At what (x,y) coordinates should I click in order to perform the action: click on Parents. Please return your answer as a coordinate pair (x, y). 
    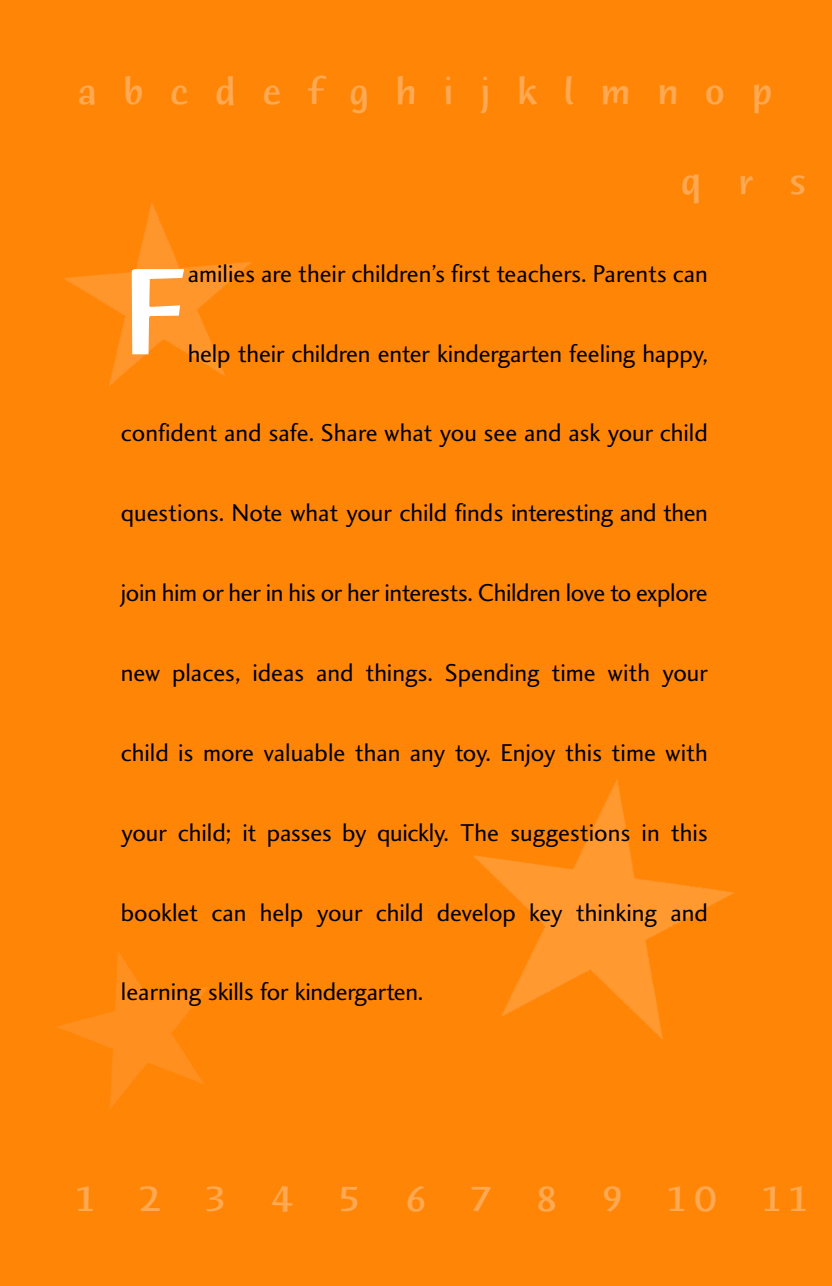
    Looking at the image, I should click on (630, 273).
